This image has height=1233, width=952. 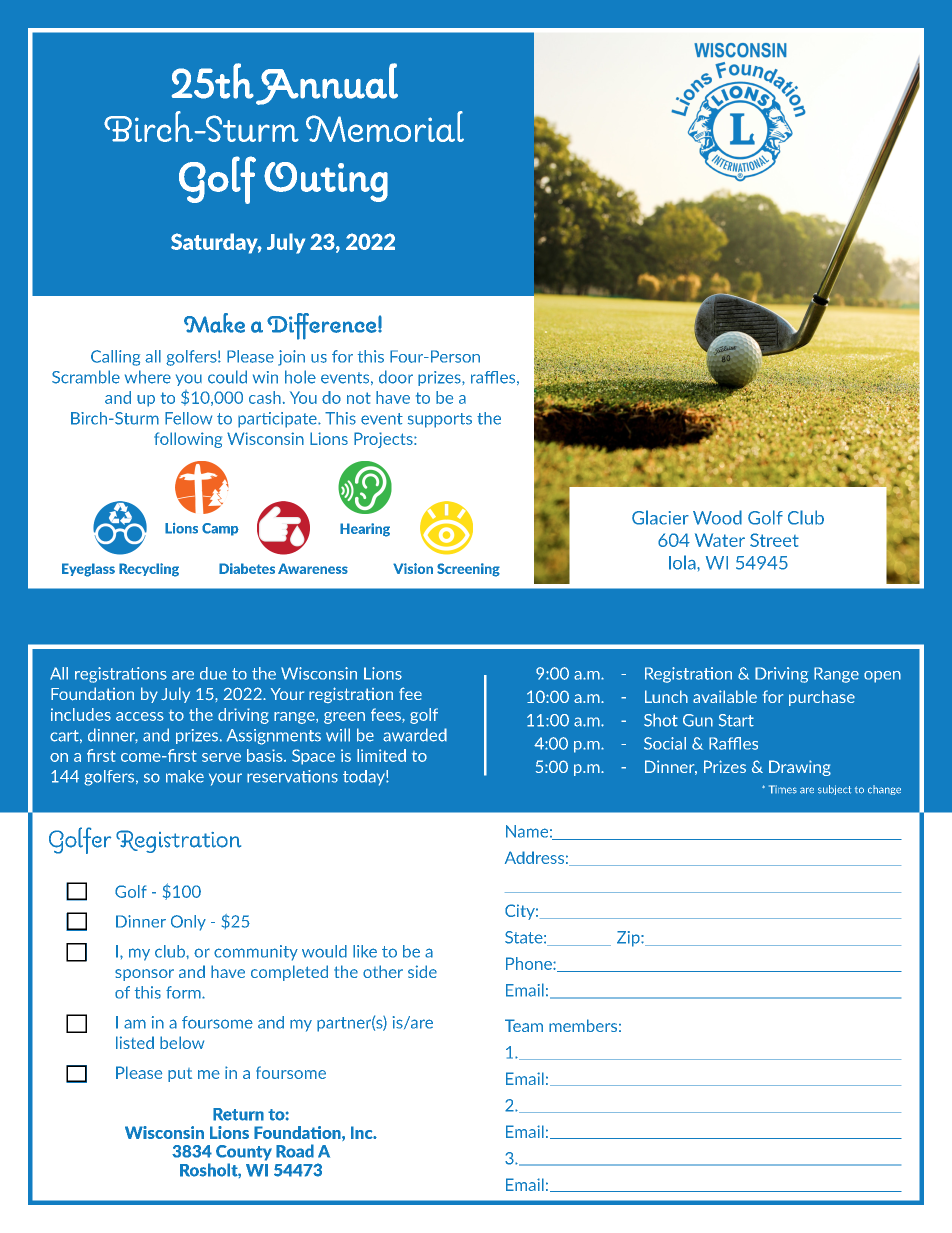 I want to click on Screening, so click(x=468, y=570).
